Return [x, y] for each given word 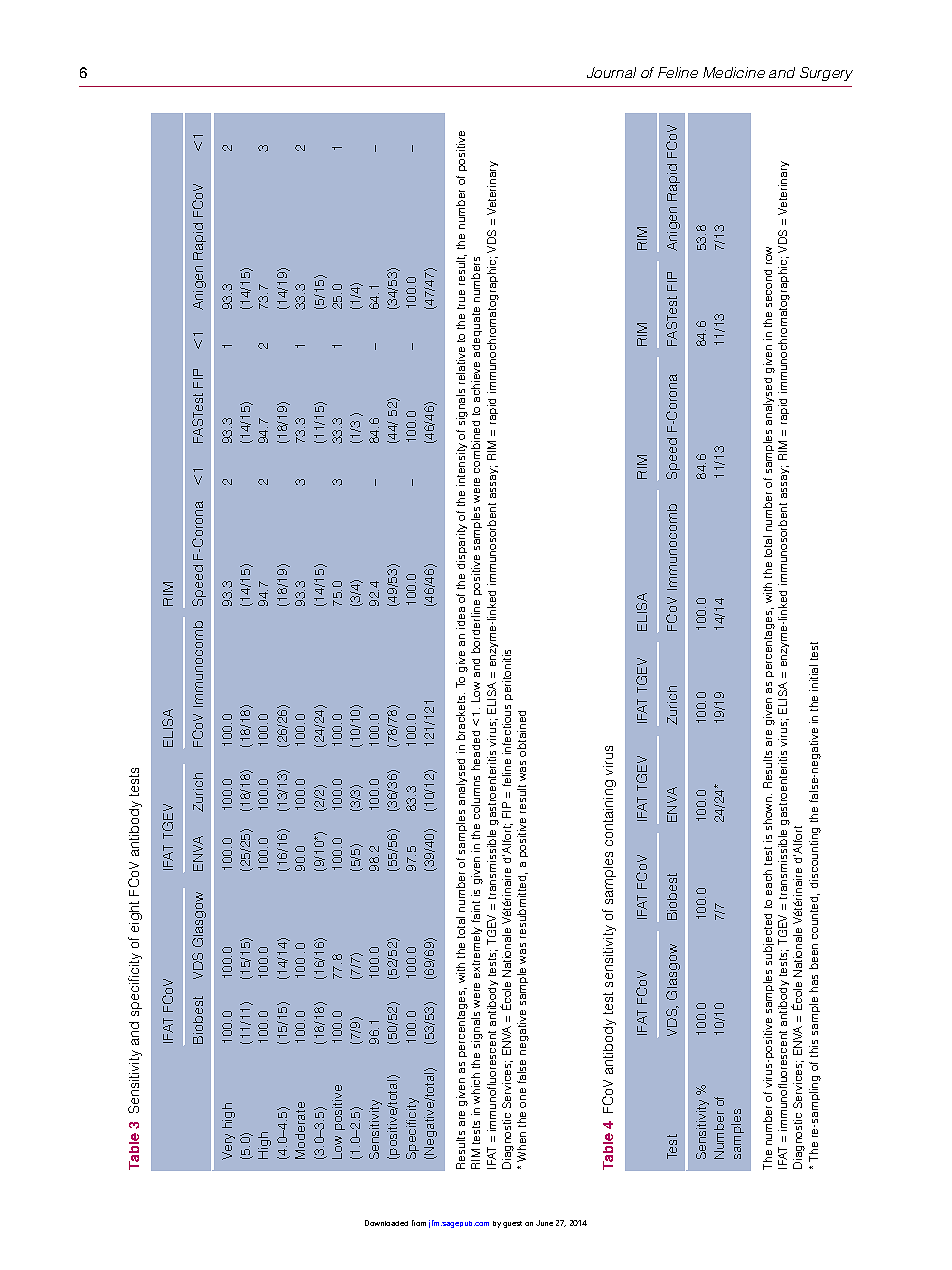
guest [512, 1224]
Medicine [734, 72]
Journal [611, 72]
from [419, 1223]
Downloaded [386, 1223]
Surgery [826, 74]
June [544, 1223]
